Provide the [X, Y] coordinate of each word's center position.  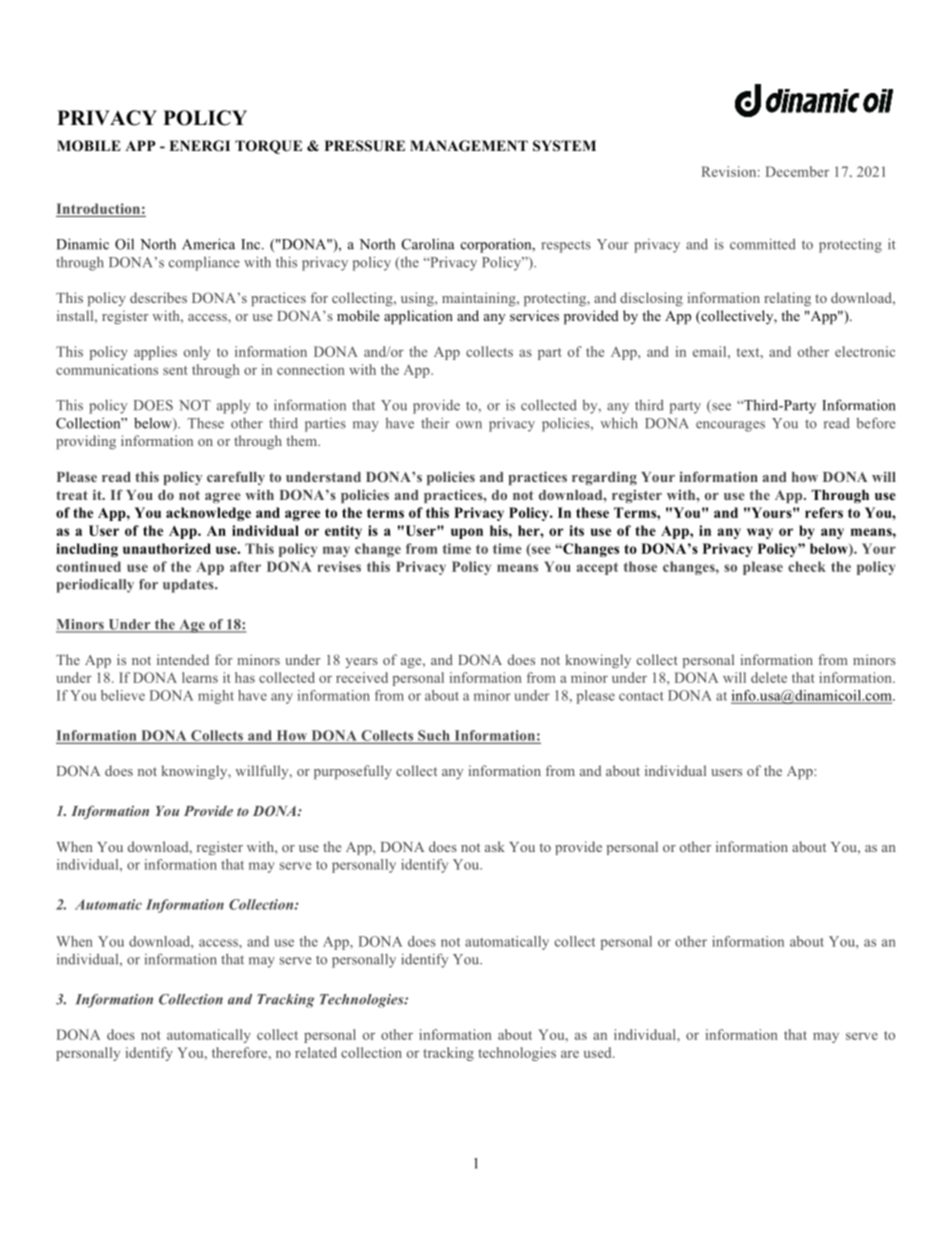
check [807, 566]
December [797, 171]
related [316, 1052]
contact [641, 696]
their [435, 423]
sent [175, 370]
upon [467, 533]
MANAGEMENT [469, 146]
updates [189, 586]
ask [495, 846]
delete [769, 677]
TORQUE [268, 147]
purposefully [353, 772]
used [599, 1052]
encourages [730, 426]
